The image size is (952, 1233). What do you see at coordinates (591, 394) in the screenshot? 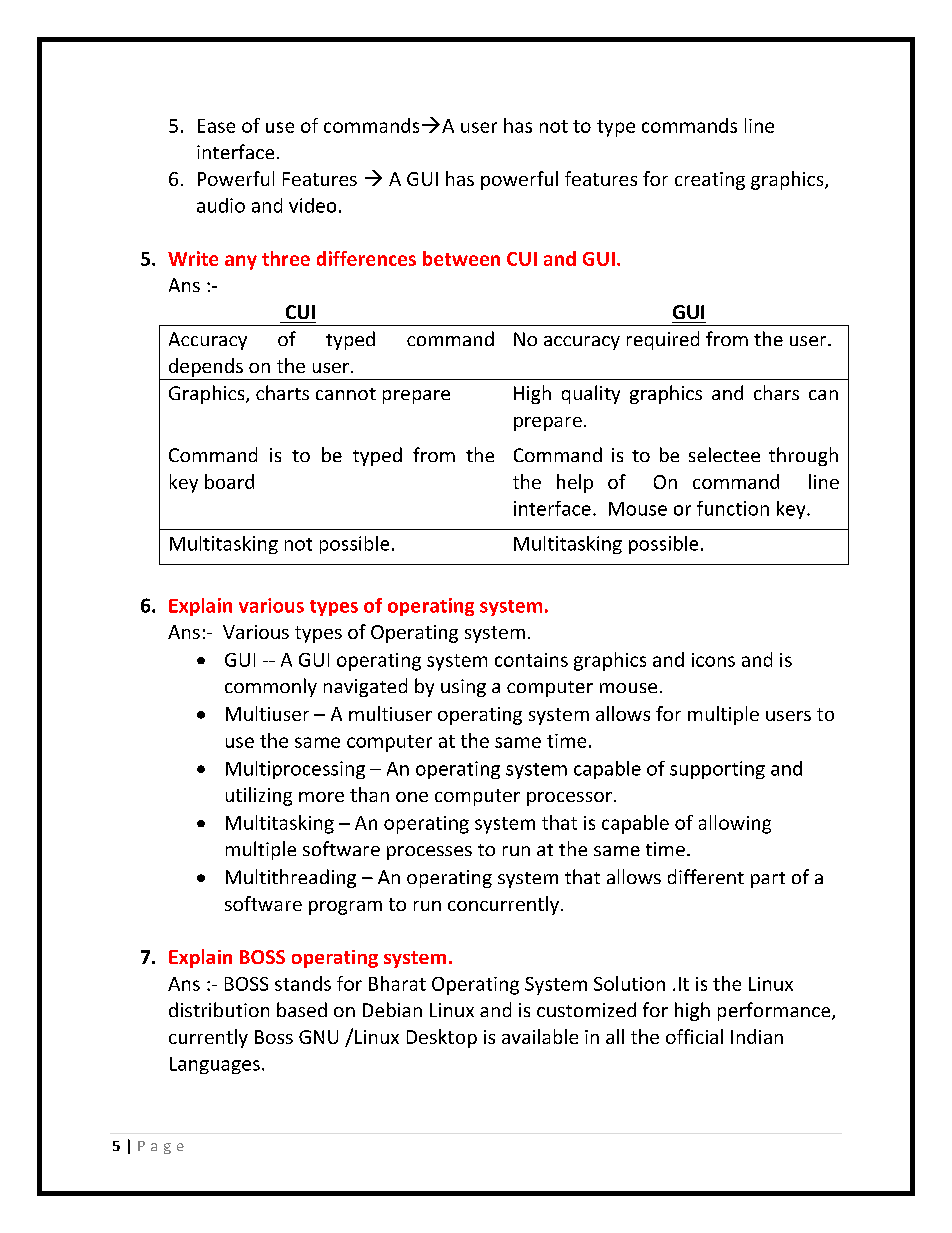
I see `quality` at bounding box center [591, 394].
